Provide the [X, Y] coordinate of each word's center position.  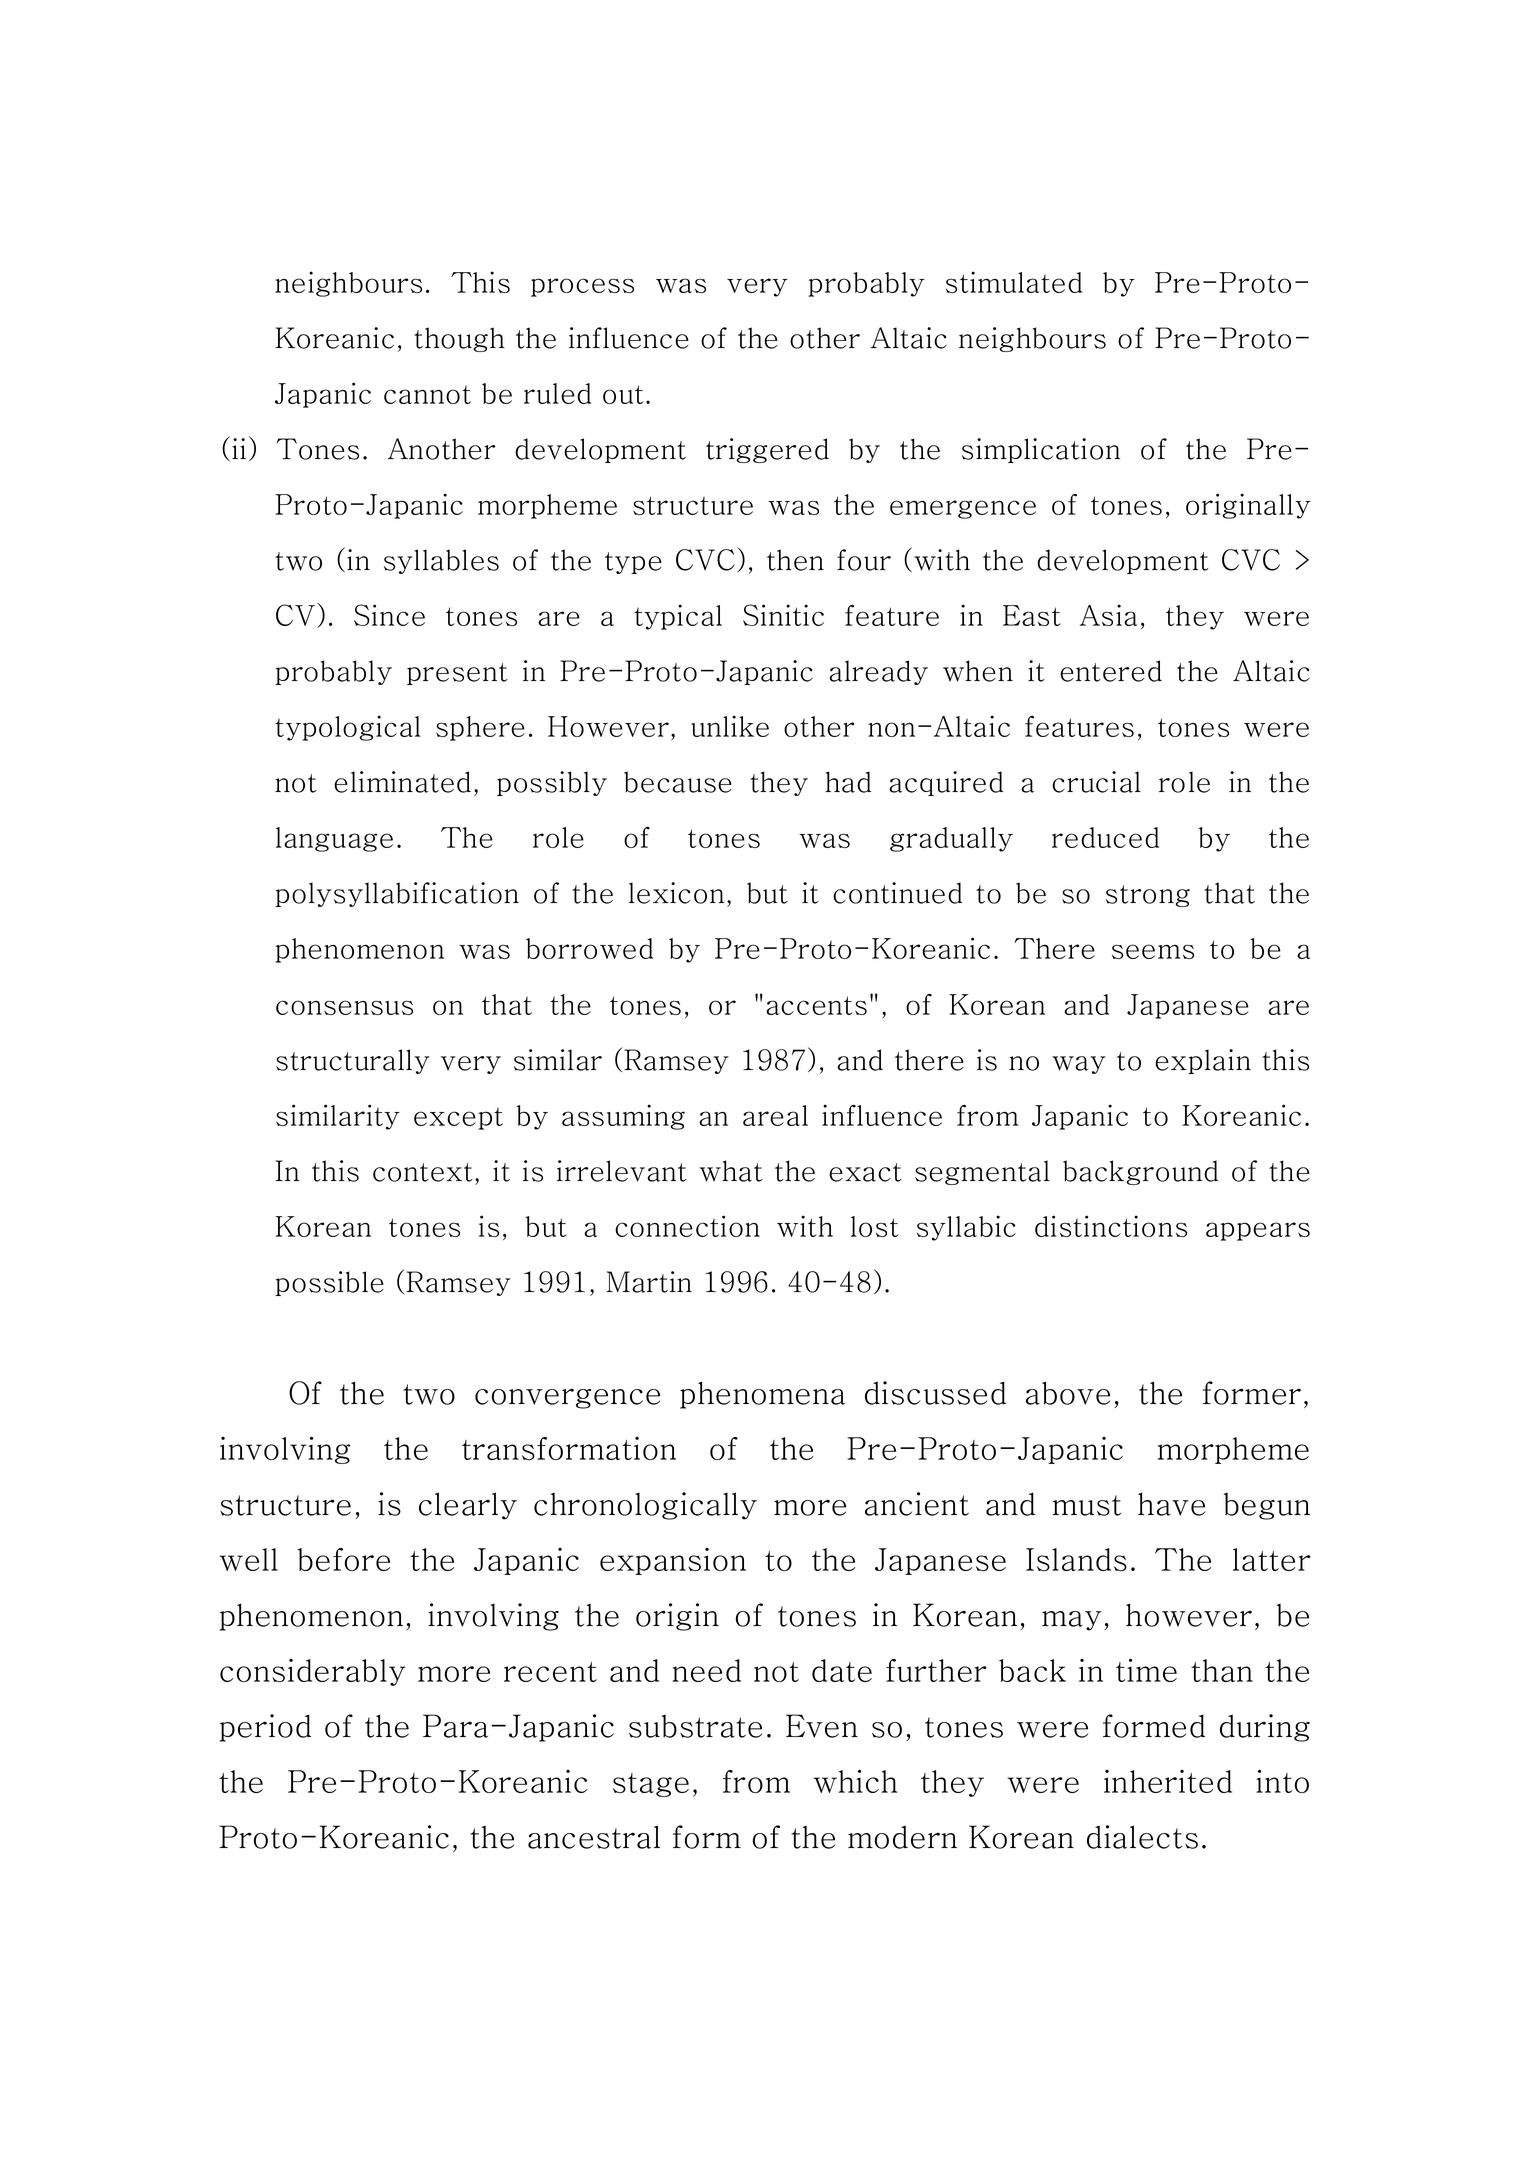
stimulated [1014, 282]
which [855, 1781]
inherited [1168, 1781]
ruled [557, 393]
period [265, 1728]
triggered [767, 450]
